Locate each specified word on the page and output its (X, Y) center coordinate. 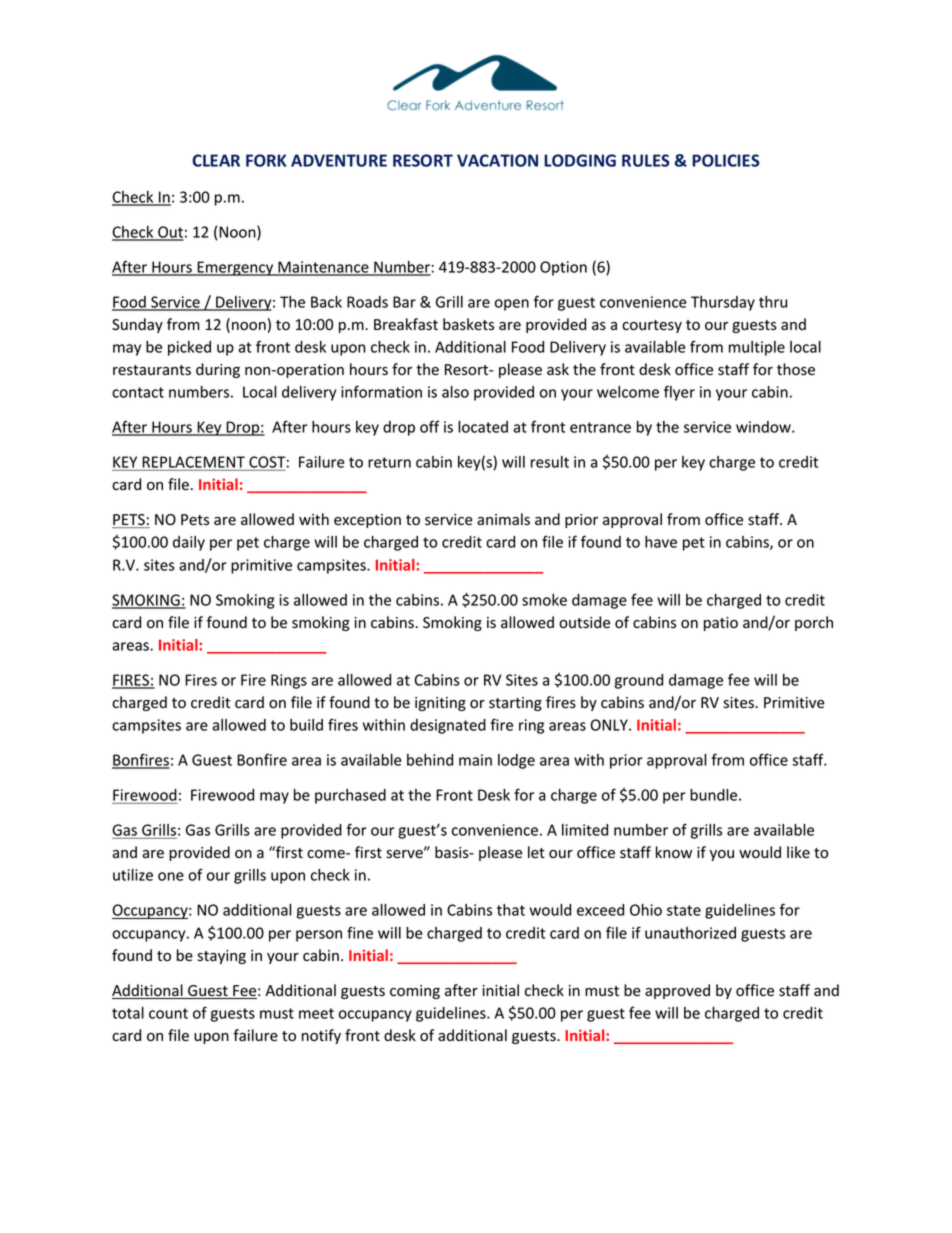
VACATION (497, 160)
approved (677, 991)
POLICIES (726, 160)
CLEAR (216, 160)
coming (415, 992)
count (168, 1013)
